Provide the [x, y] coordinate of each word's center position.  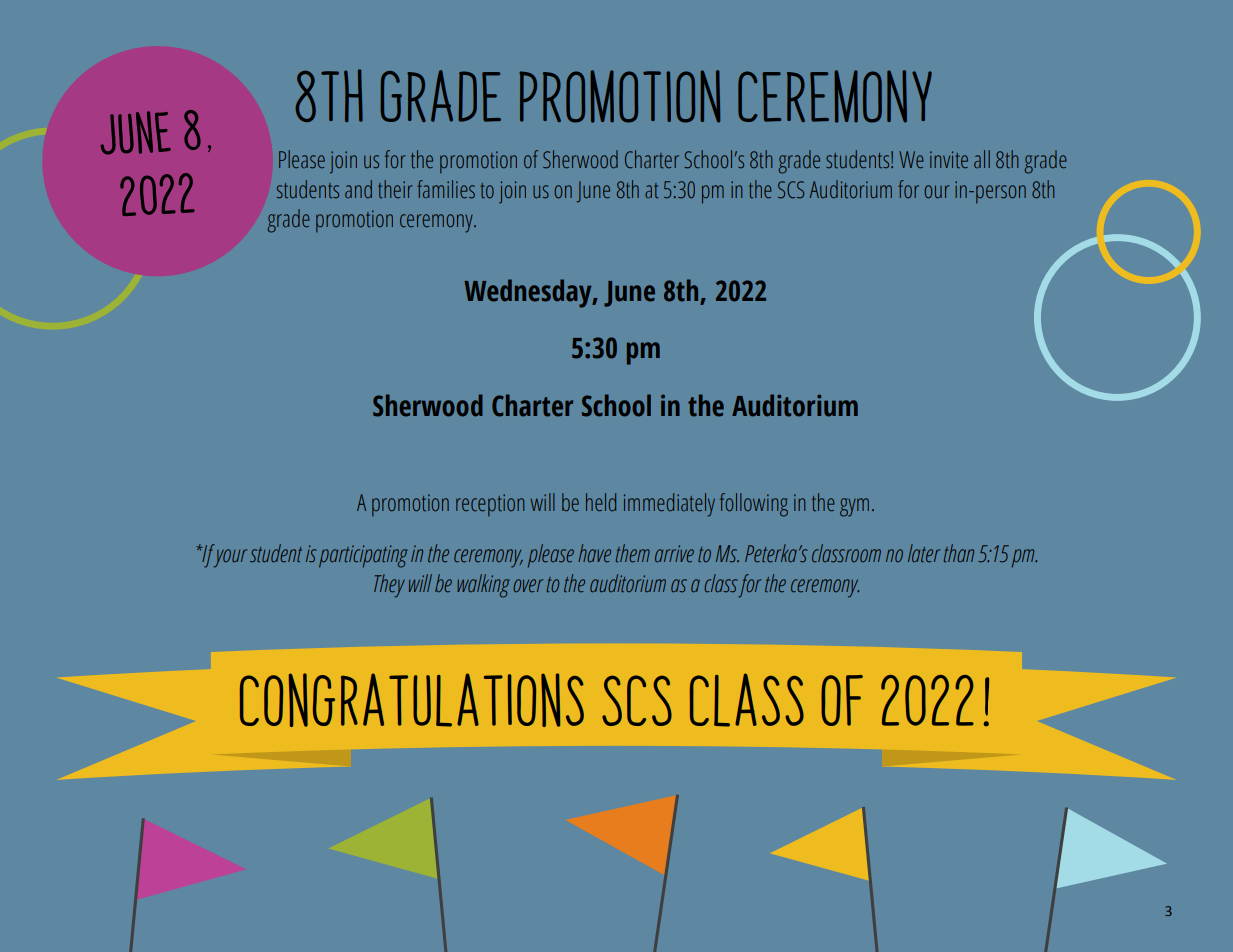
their [395, 189]
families [446, 189]
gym [854, 507]
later [924, 553]
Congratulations [412, 700]
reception [490, 505]
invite [949, 159]
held [601, 502]
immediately [669, 505]
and [358, 189]
